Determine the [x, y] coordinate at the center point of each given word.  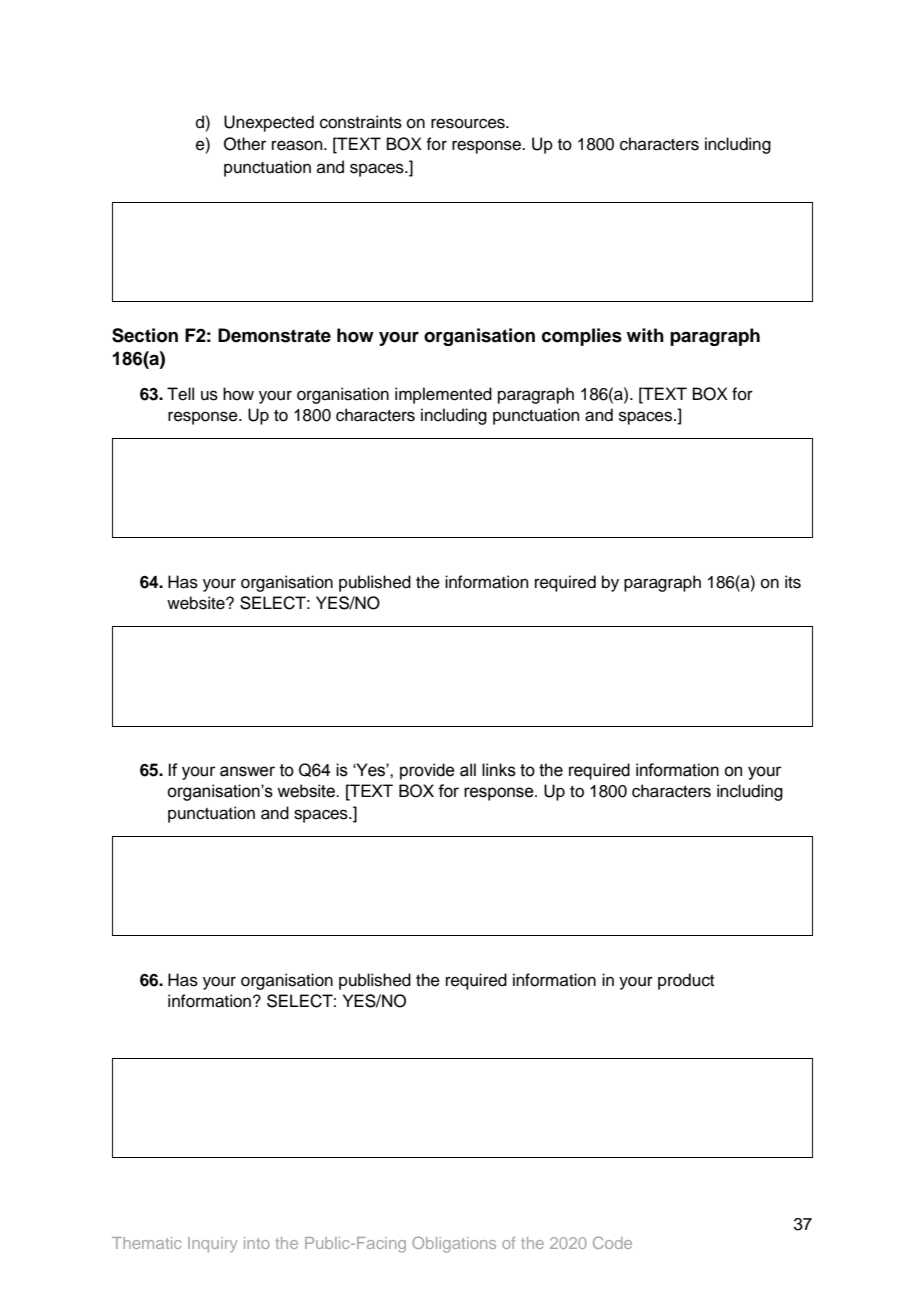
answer [247, 771]
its [793, 582]
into [257, 1243]
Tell [180, 394]
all [468, 770]
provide [427, 771]
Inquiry [212, 1245]
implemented [443, 395]
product [686, 981]
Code [612, 1242]
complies [582, 337]
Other [245, 144]
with [645, 335]
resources [469, 123]
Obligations [454, 1244]
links [499, 770]
